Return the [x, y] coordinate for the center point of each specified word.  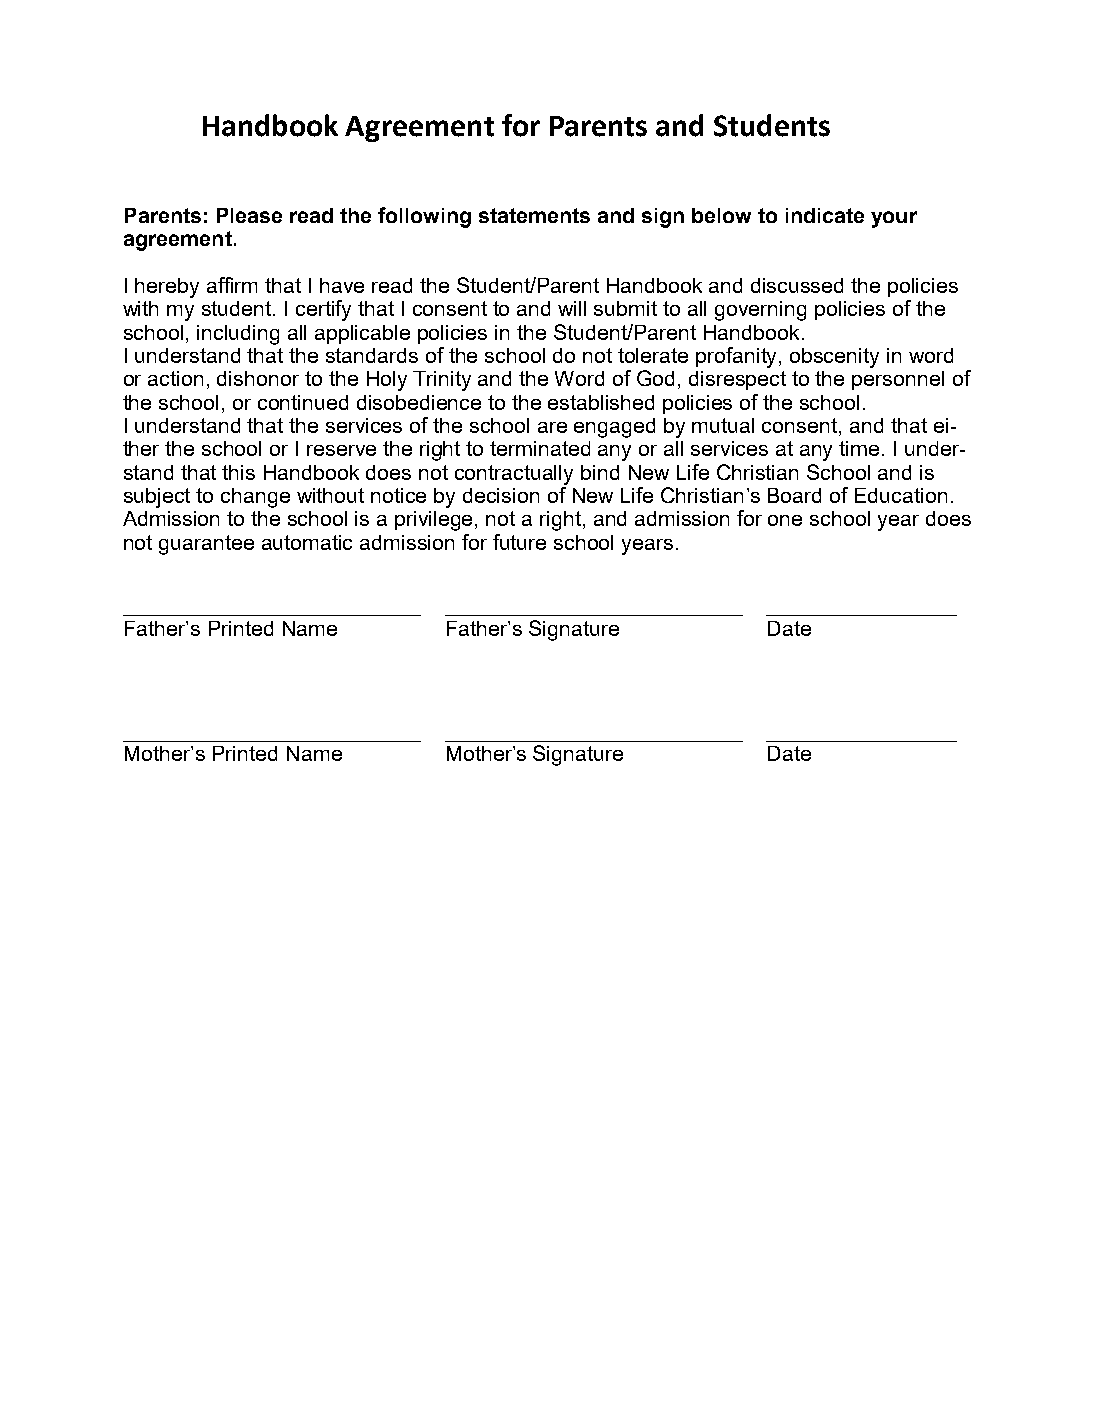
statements [534, 215]
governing [760, 311]
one [785, 520]
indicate [825, 215]
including [238, 335]
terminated [540, 448]
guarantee [206, 545]
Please [249, 215]
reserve [341, 450]
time [859, 448]
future [519, 542]
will [572, 308]
